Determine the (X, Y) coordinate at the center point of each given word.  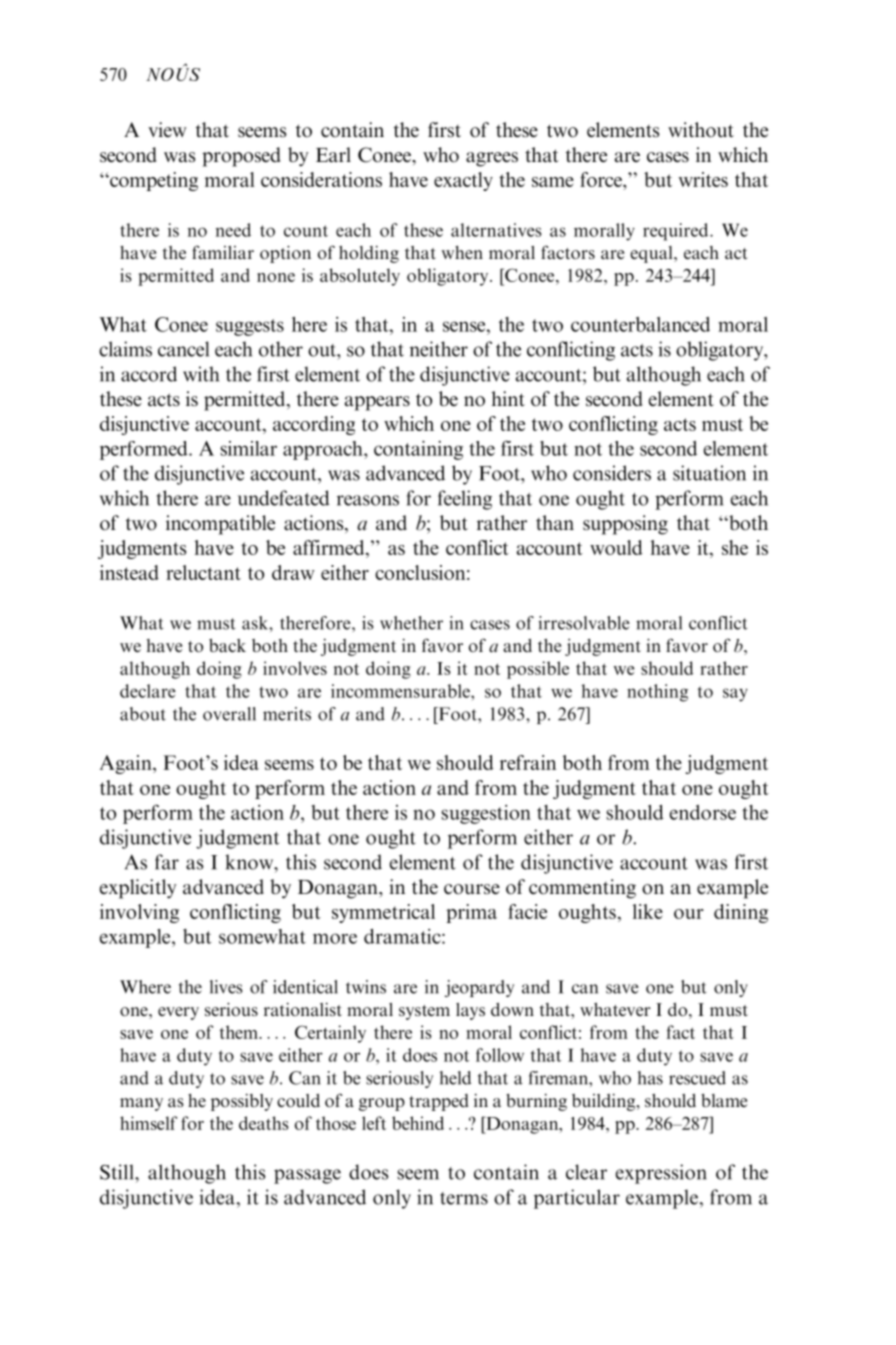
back (227, 645)
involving (139, 913)
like (648, 911)
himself (148, 1123)
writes (703, 179)
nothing (657, 693)
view (167, 129)
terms (464, 1198)
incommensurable (401, 691)
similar (248, 448)
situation (709, 473)
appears (377, 403)
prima (471, 913)
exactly (463, 181)
